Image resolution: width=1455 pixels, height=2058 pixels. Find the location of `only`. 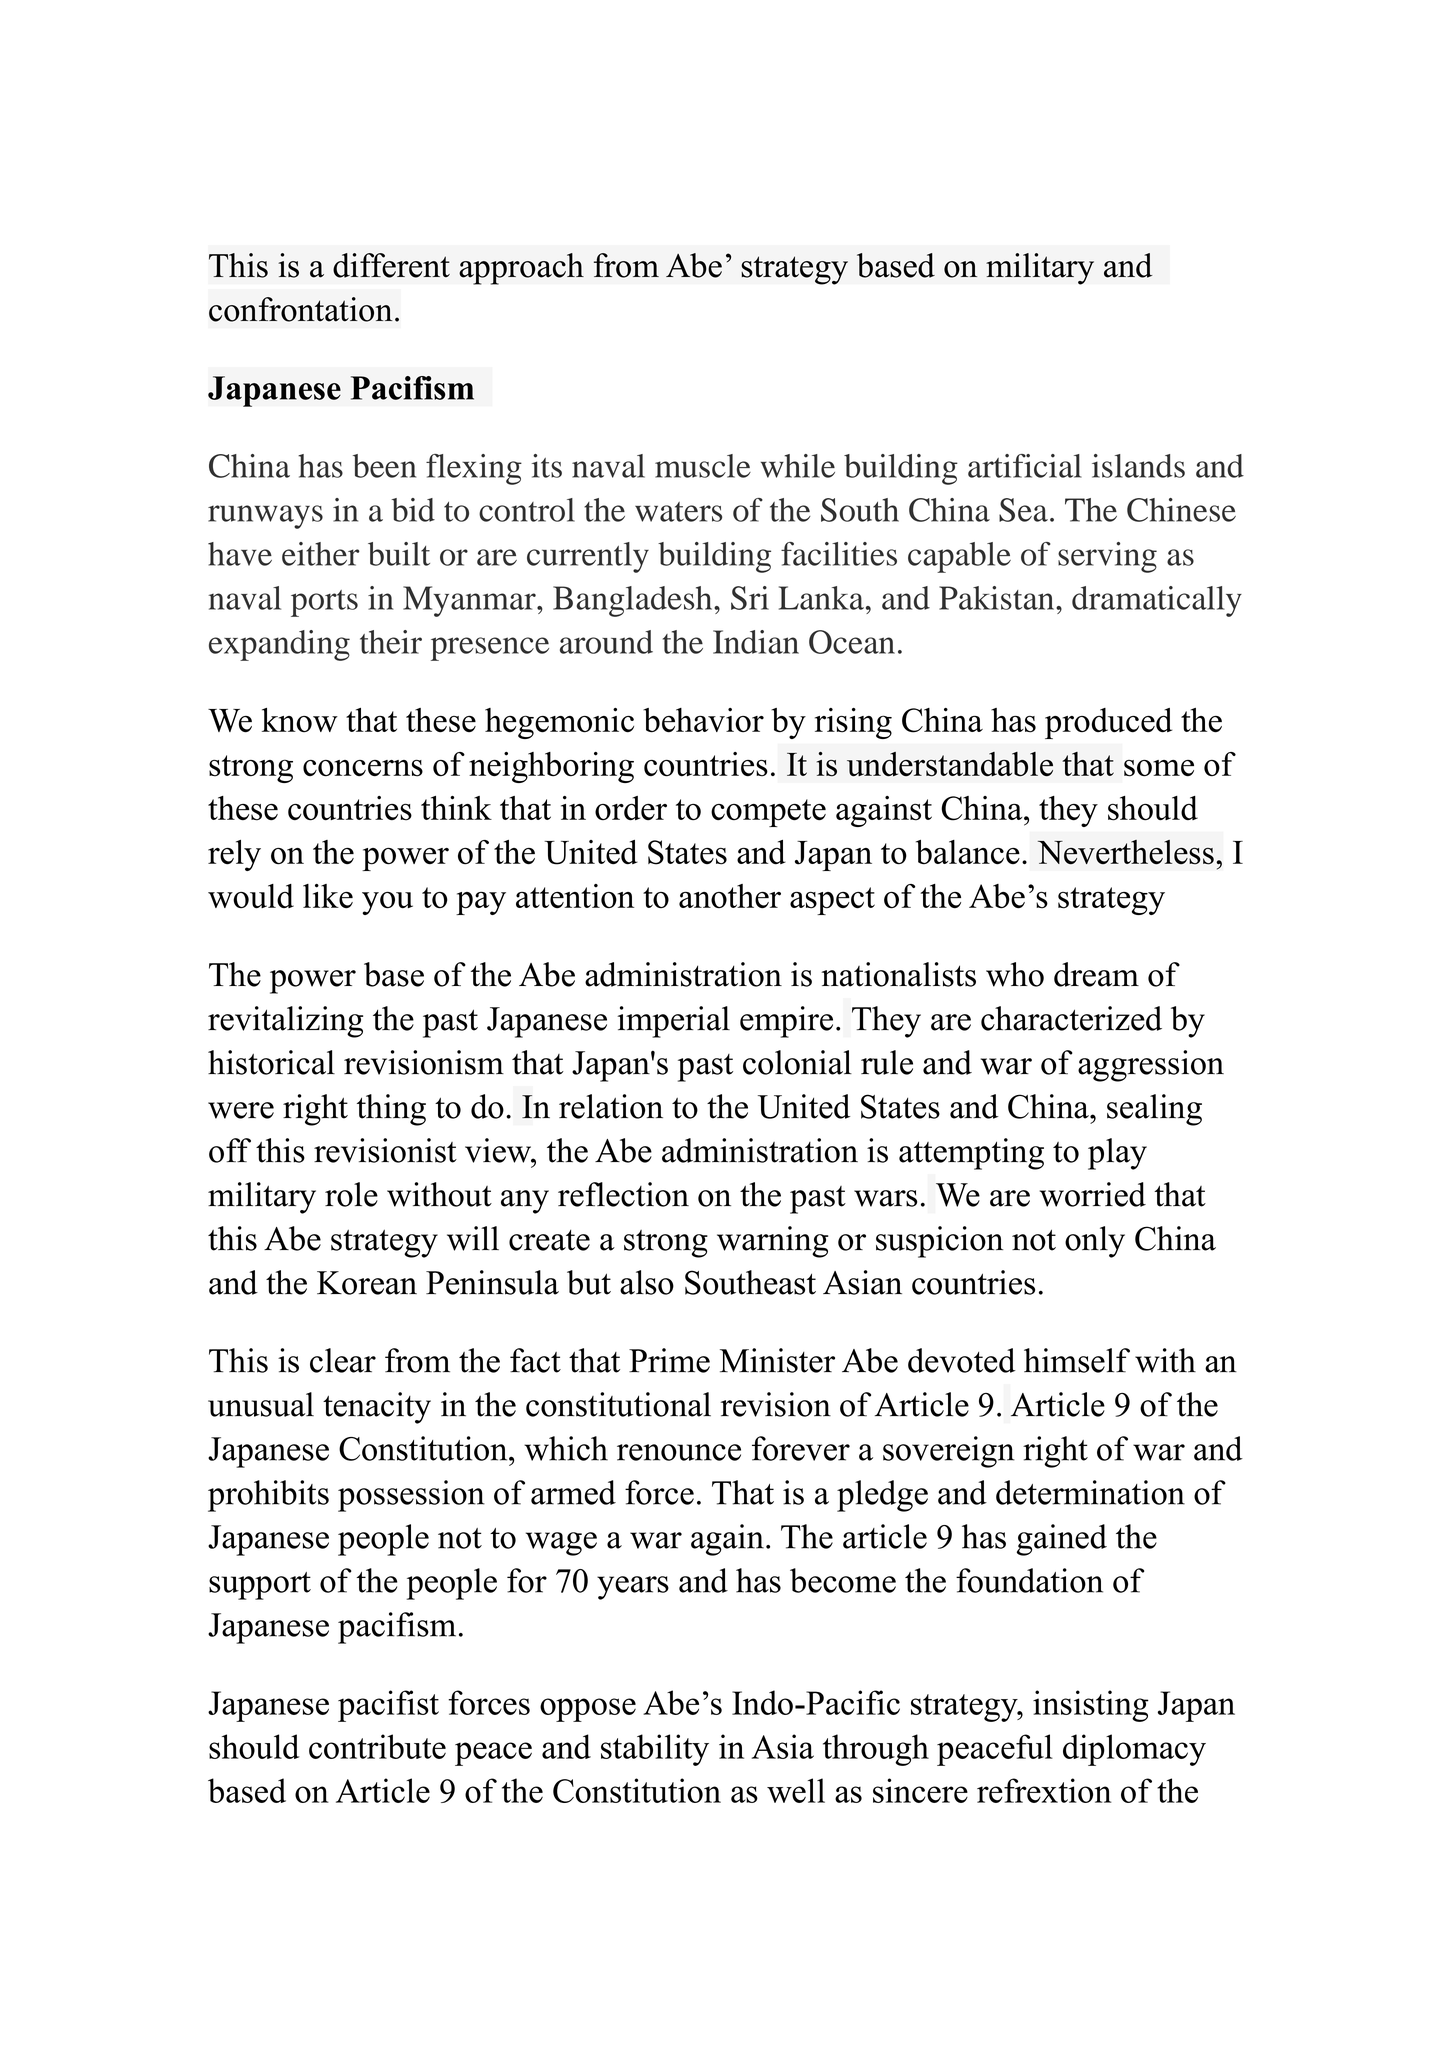

only is located at coordinates (1095, 1242).
